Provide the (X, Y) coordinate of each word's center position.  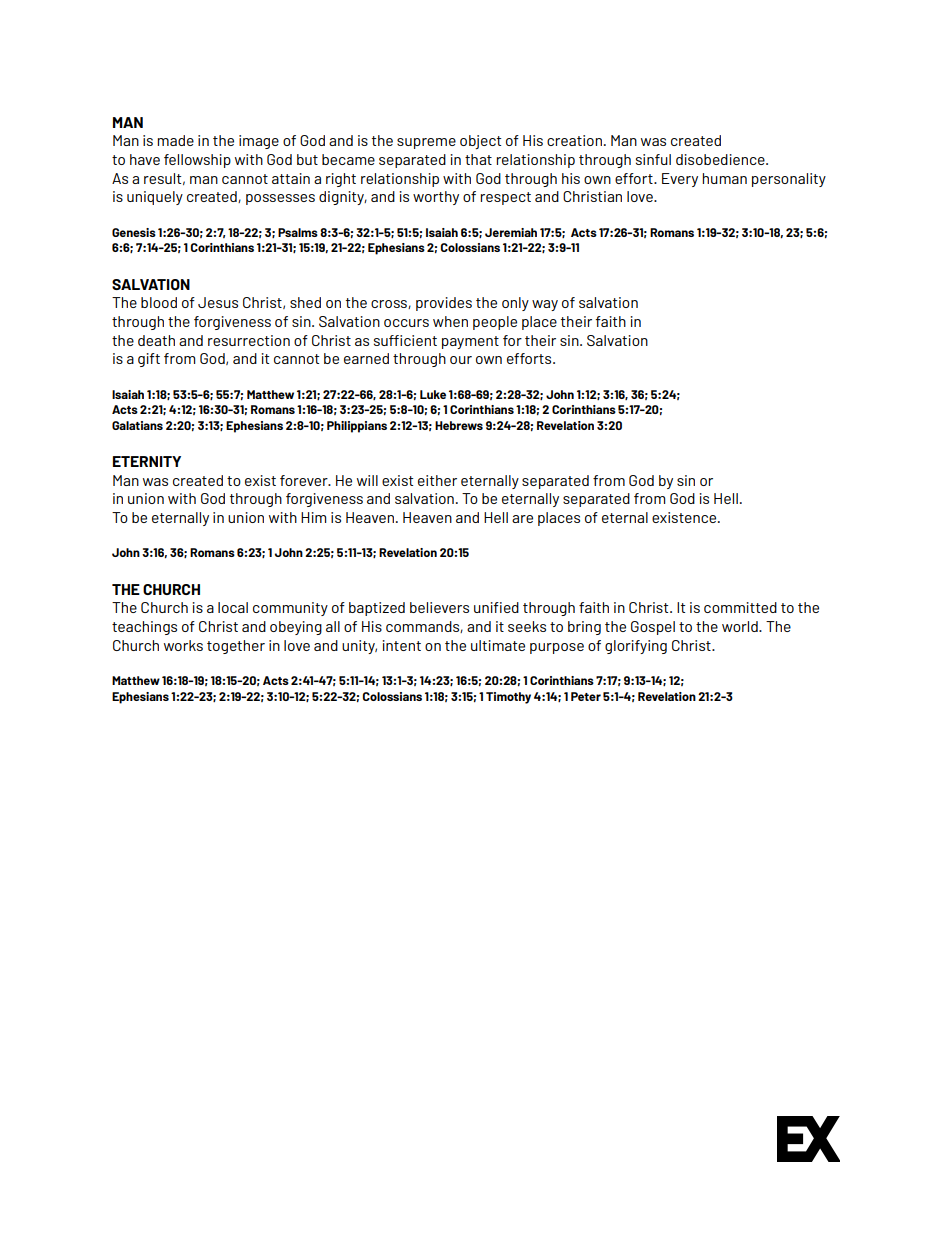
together (236, 647)
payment (470, 342)
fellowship (197, 161)
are (522, 519)
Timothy (508, 698)
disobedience (721, 159)
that (478, 159)
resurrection (249, 340)
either (437, 480)
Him (313, 517)
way (545, 305)
